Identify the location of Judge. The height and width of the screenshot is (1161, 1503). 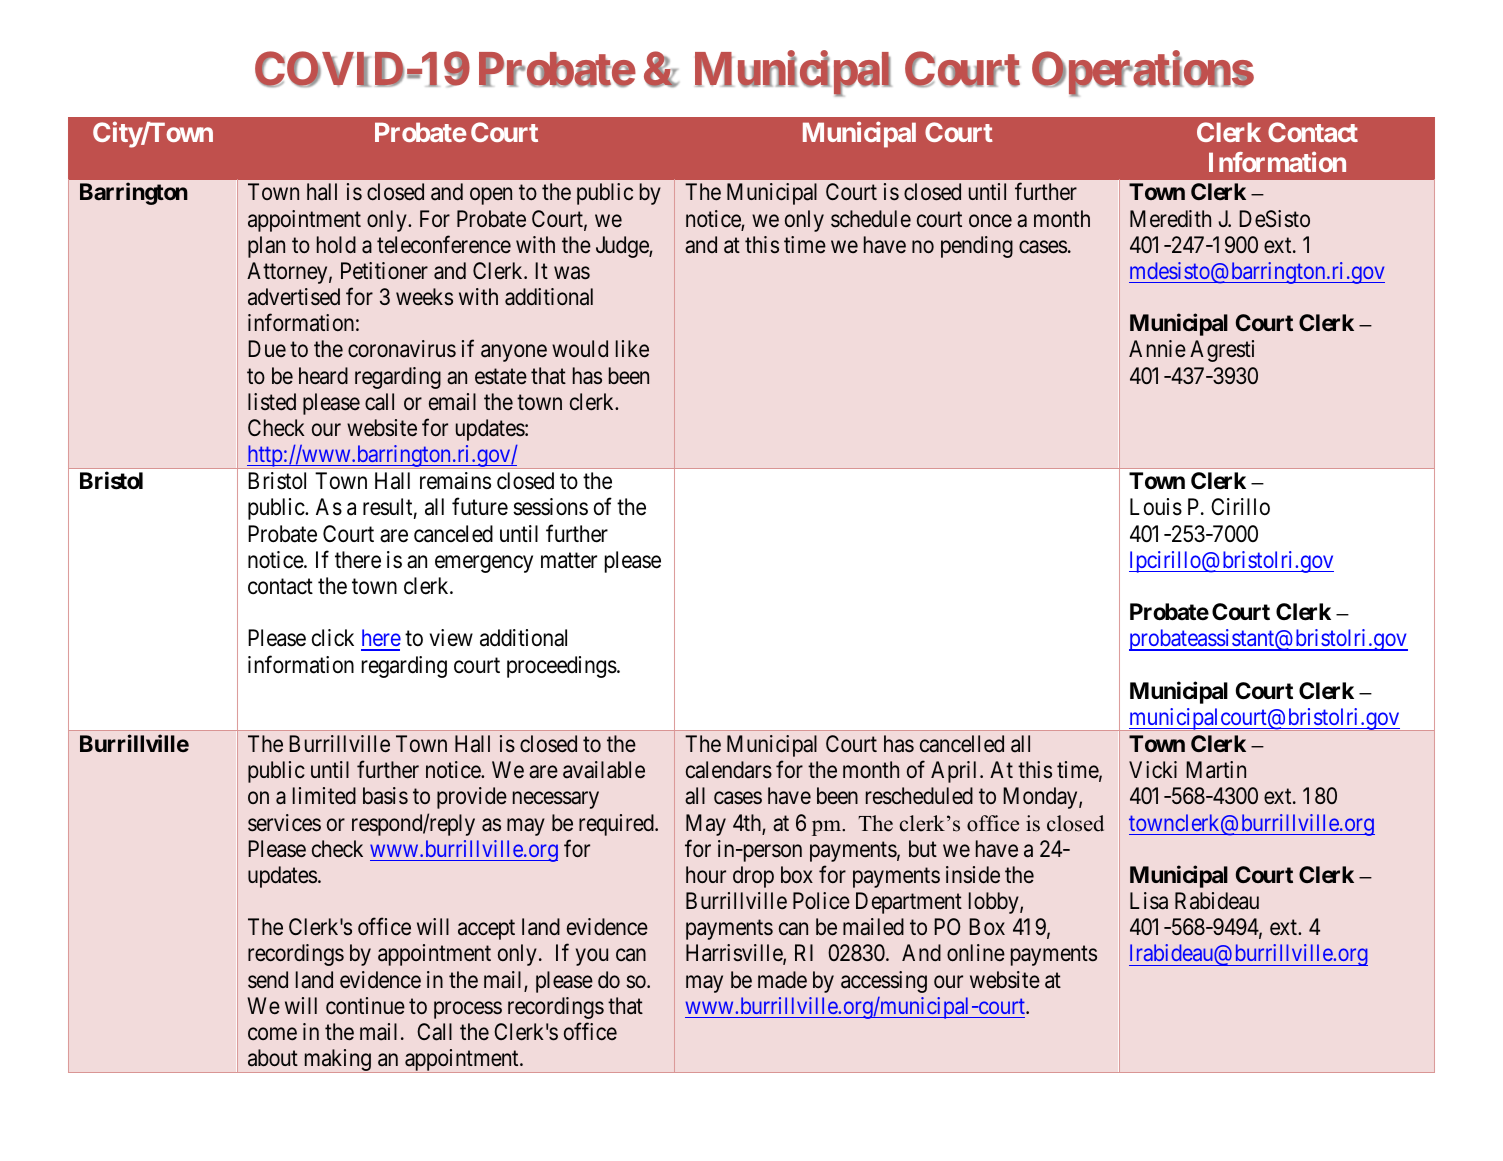
(623, 247).
